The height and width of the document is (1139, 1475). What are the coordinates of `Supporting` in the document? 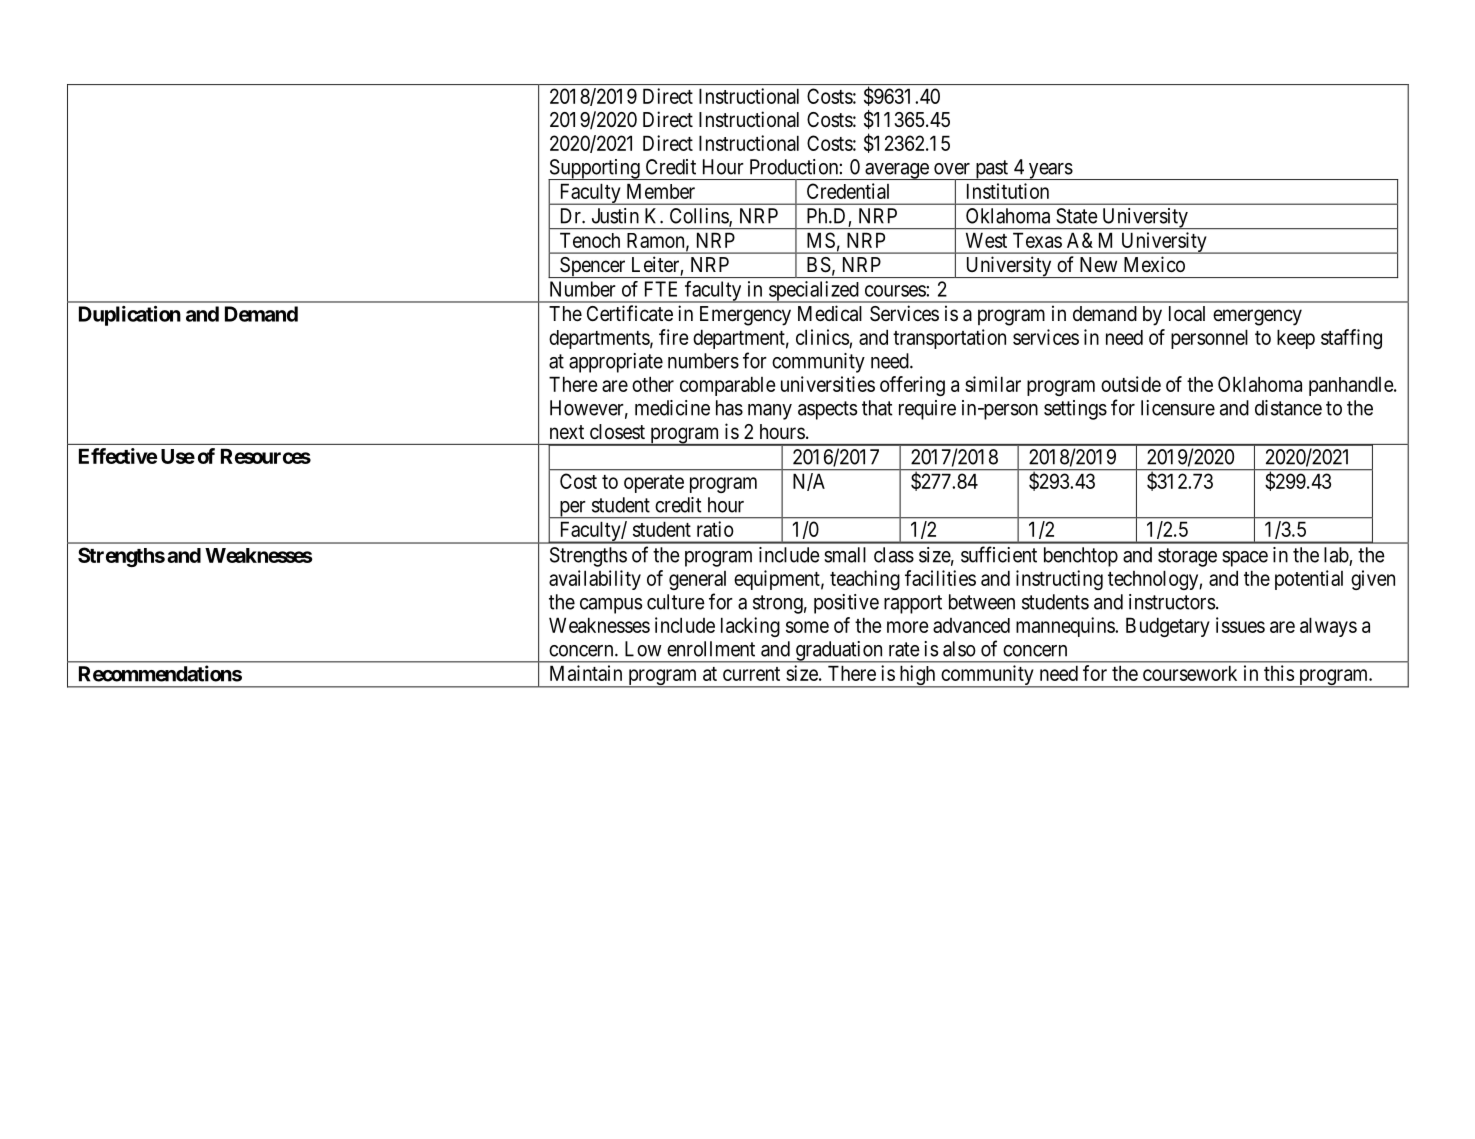 It's located at (595, 170).
